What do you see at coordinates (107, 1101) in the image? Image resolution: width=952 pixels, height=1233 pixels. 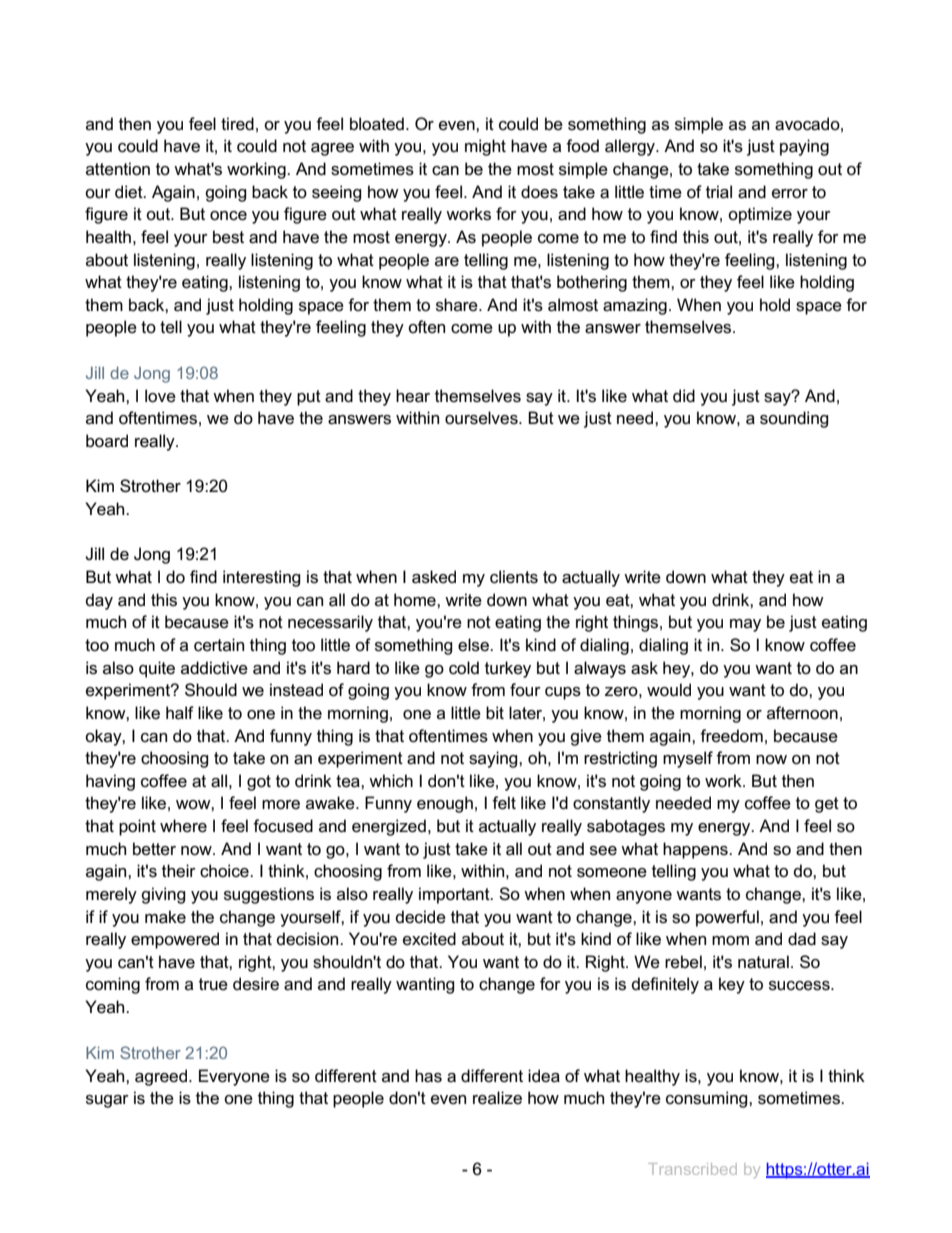 I see `sugar` at bounding box center [107, 1101].
